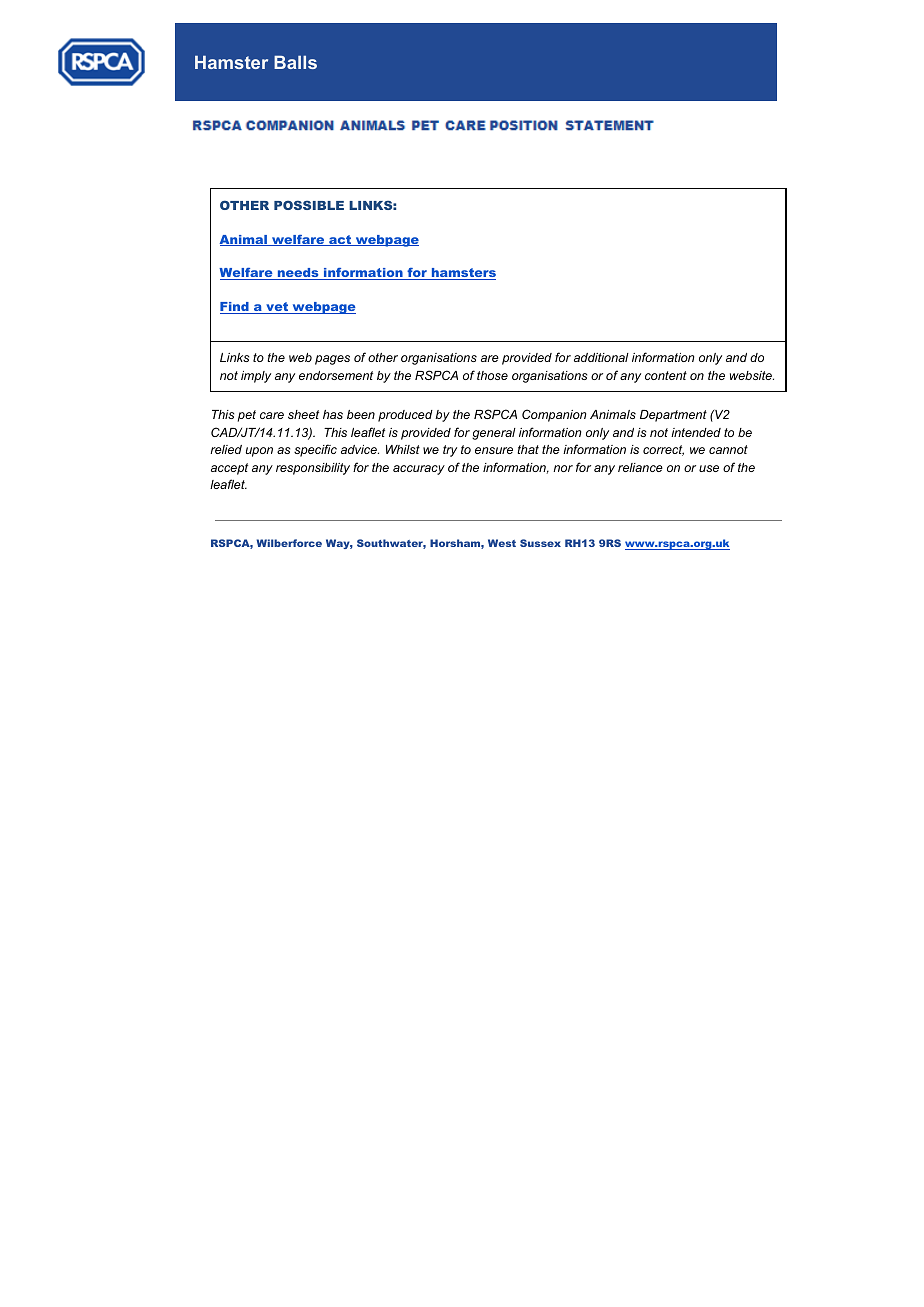 The width and height of the screenshot is (924, 1307). What do you see at coordinates (309, 205) in the screenshot?
I see `POSSIBLE` at bounding box center [309, 205].
